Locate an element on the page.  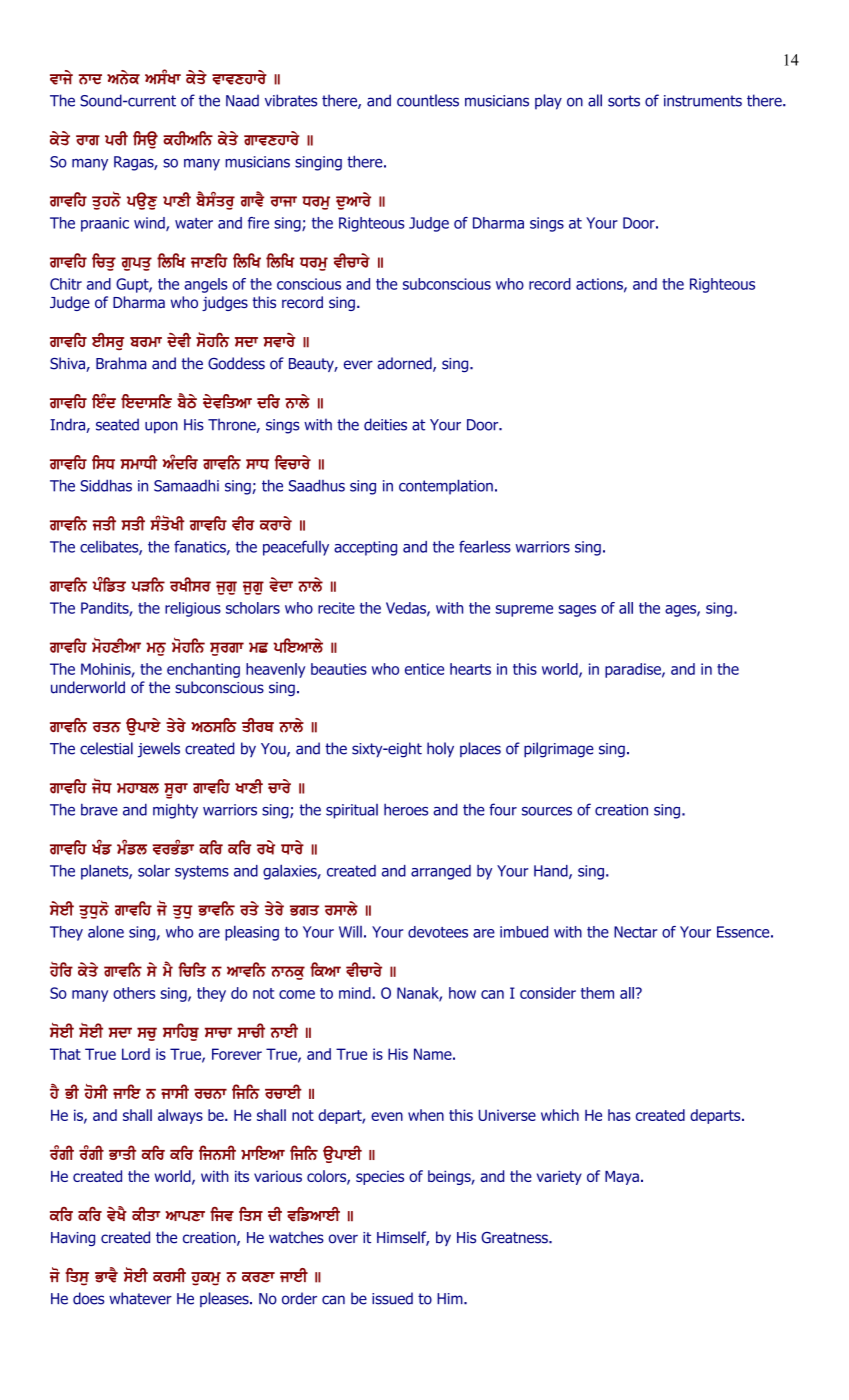
Maya is located at coordinates (622, 1178).
